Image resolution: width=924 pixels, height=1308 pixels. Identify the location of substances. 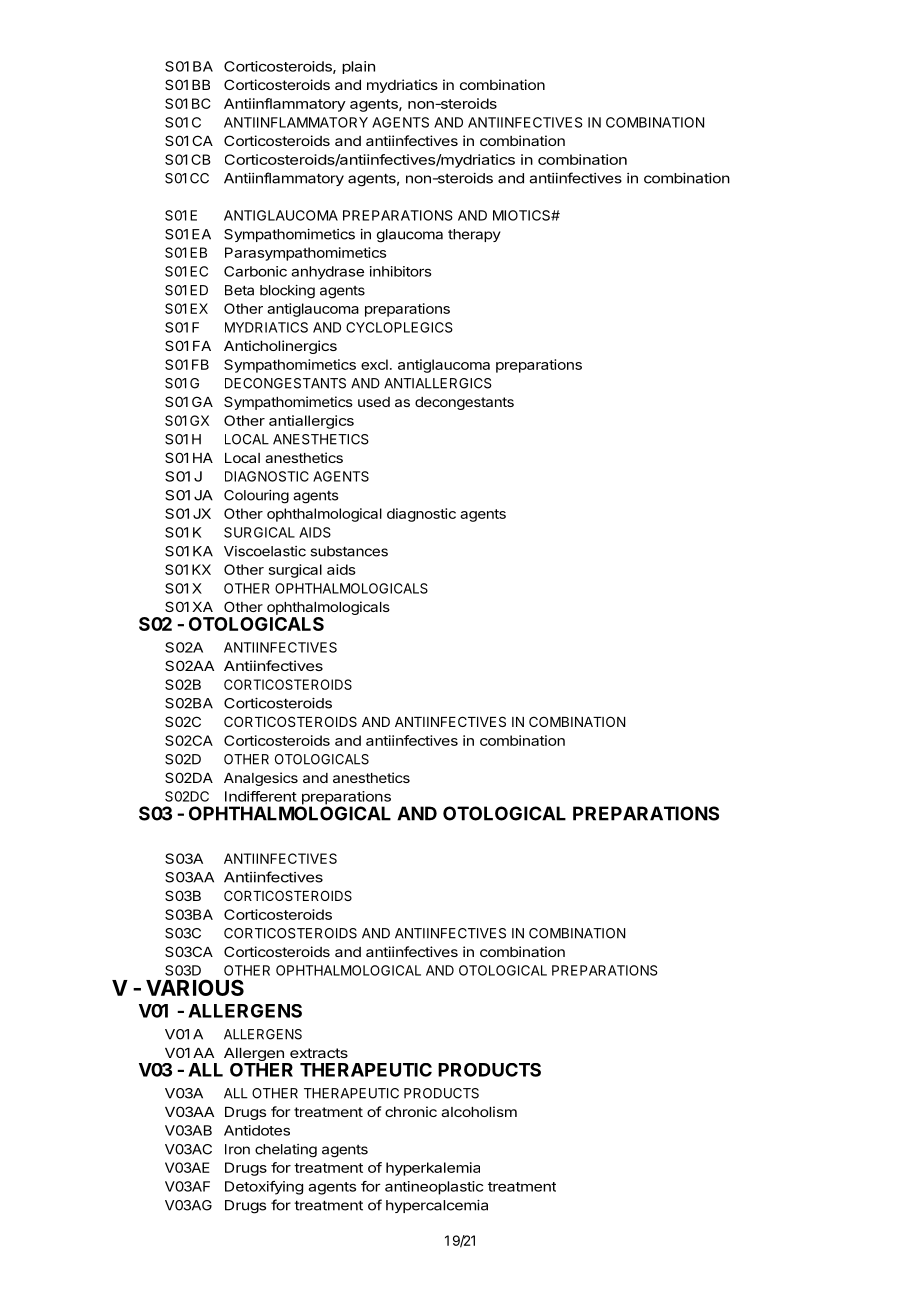
(349, 551).
